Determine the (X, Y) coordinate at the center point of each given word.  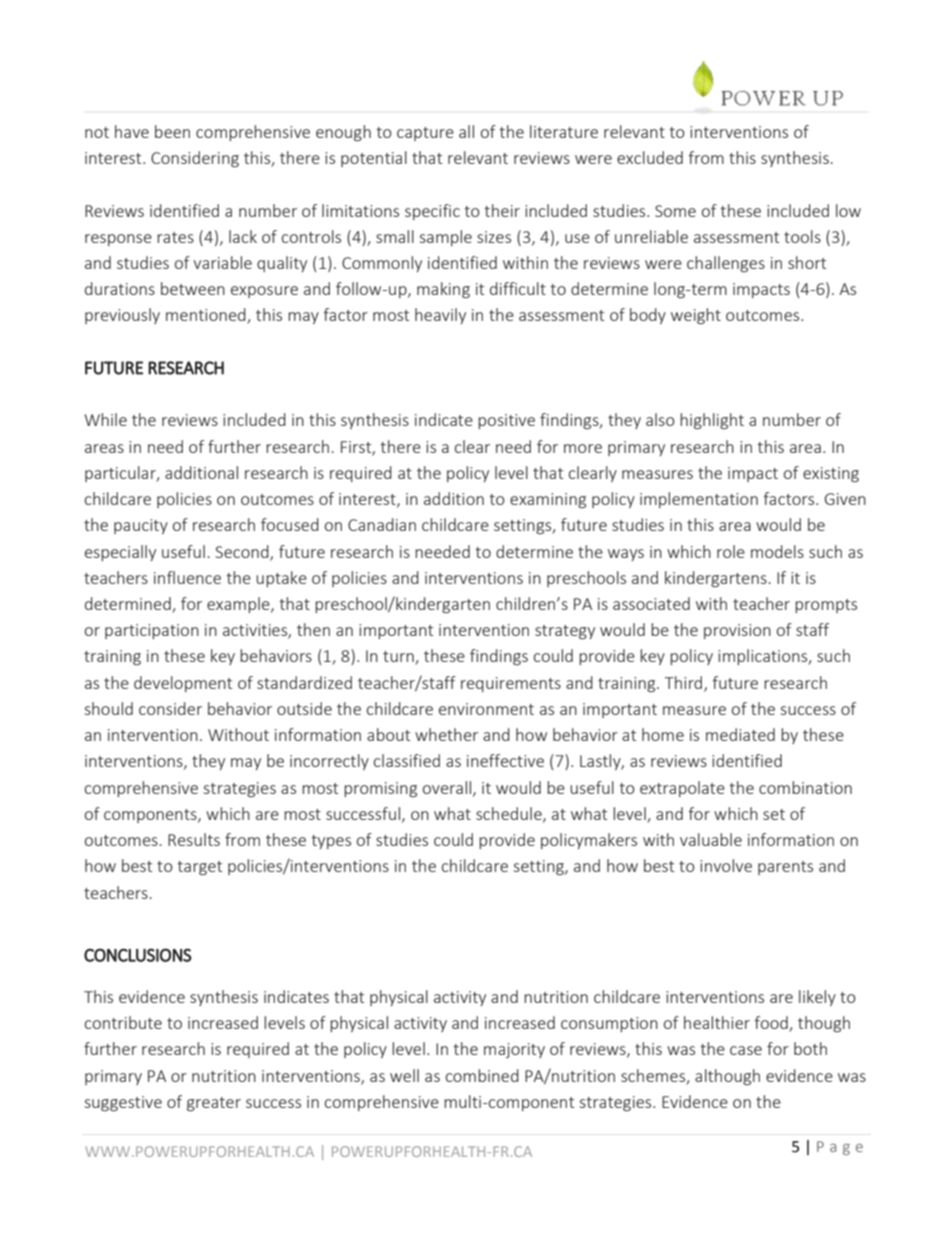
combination (805, 787)
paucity (141, 526)
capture (425, 134)
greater (214, 1104)
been (172, 131)
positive (506, 421)
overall (448, 788)
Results (194, 839)
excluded (650, 157)
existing (831, 474)
